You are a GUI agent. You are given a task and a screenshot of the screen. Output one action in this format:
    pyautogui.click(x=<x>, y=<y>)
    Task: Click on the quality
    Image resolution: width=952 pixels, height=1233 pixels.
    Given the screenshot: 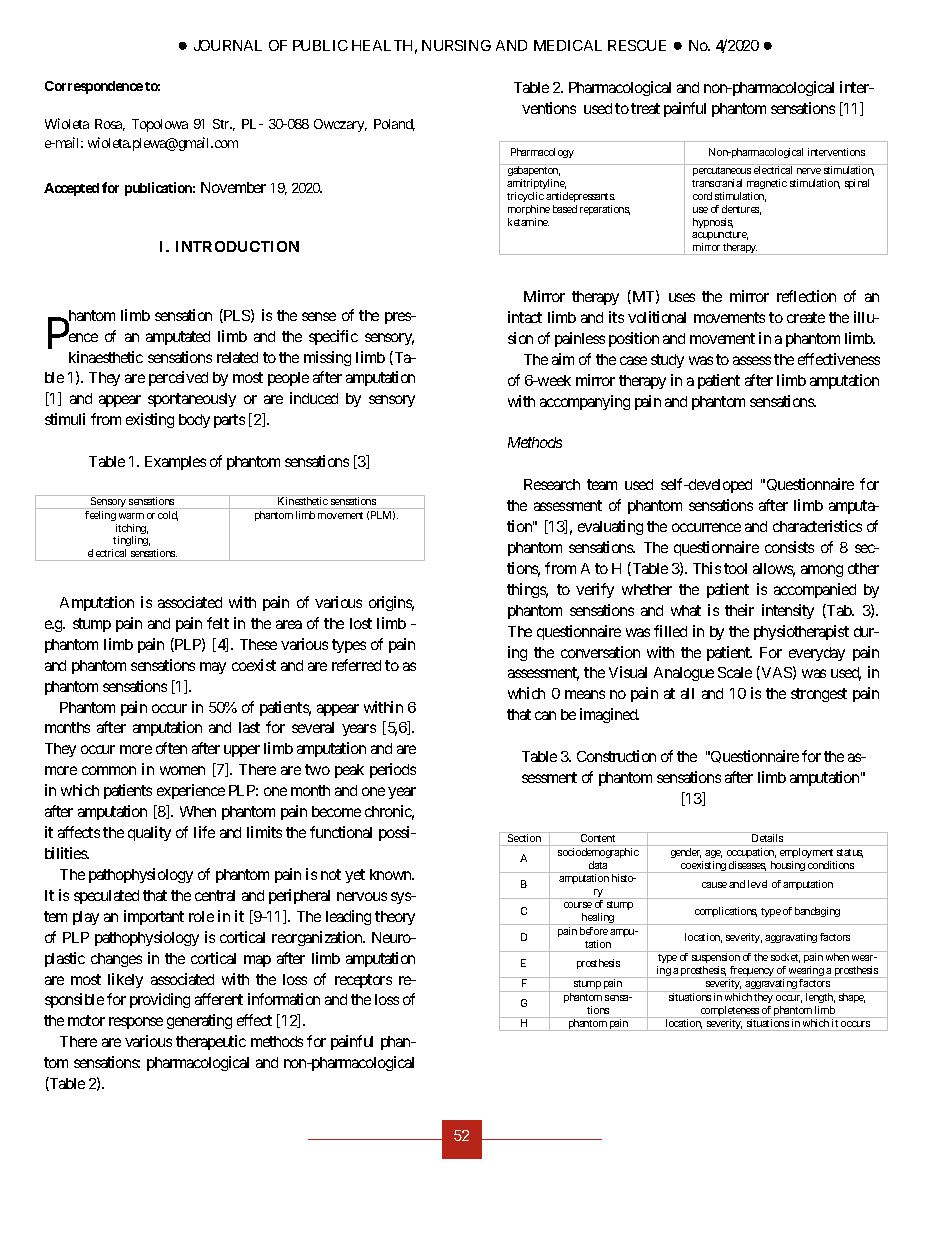 What is the action you would take?
    pyautogui.click(x=149, y=833)
